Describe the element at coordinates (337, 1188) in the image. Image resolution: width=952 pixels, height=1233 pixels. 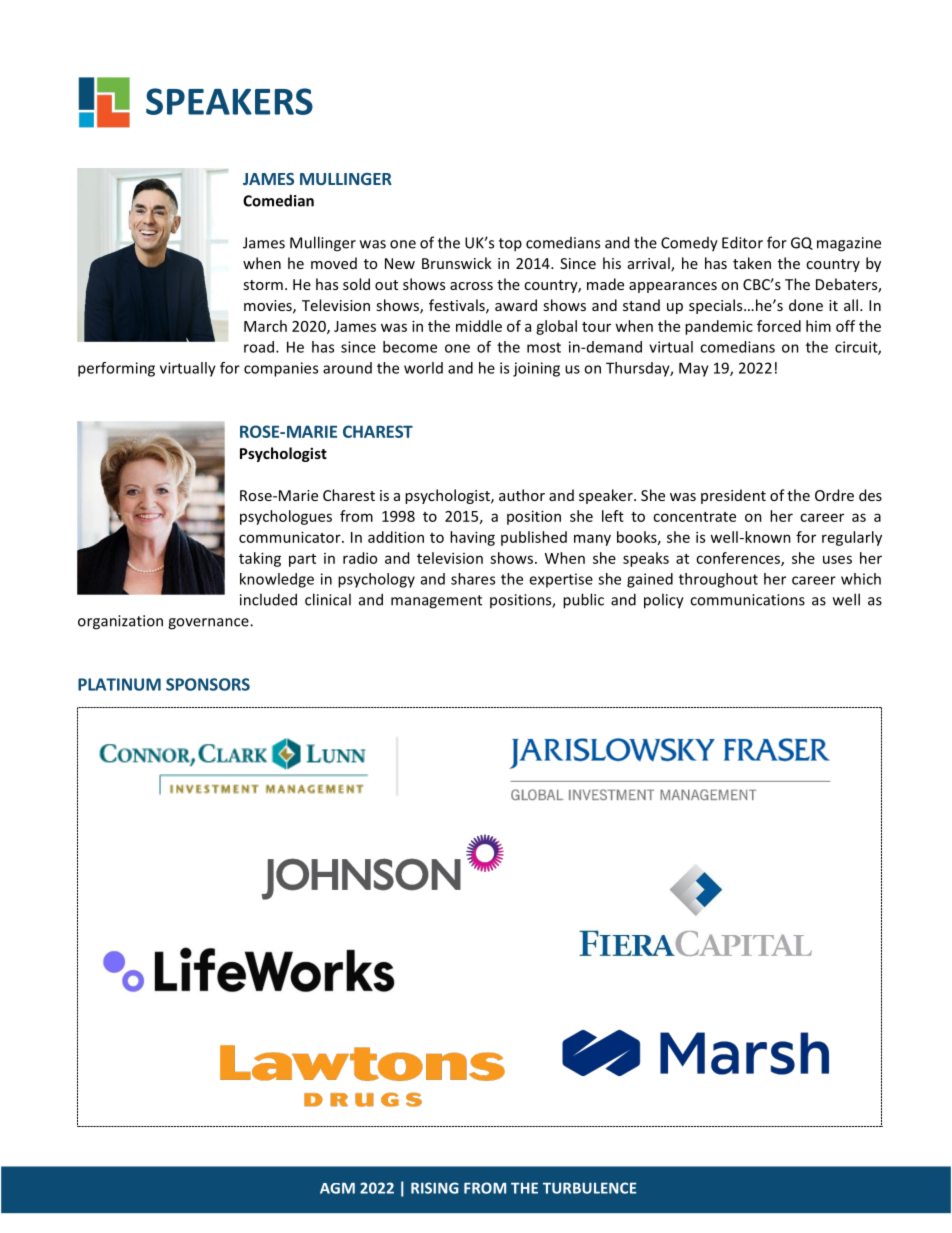
I see `AGM` at that location.
